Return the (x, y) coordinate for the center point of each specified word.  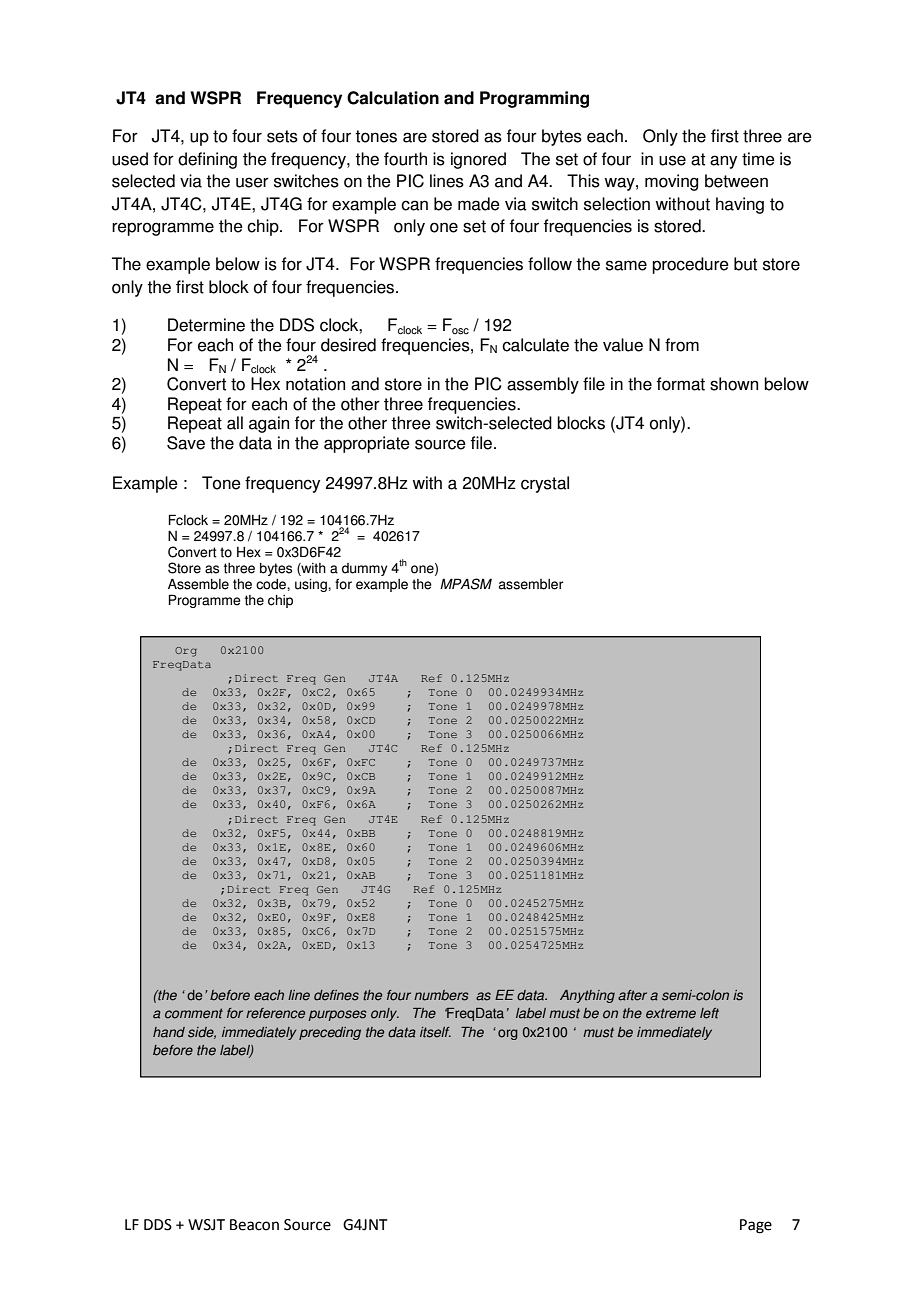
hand (169, 1032)
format (681, 384)
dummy (364, 569)
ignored (478, 160)
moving (671, 182)
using (312, 585)
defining (207, 160)
